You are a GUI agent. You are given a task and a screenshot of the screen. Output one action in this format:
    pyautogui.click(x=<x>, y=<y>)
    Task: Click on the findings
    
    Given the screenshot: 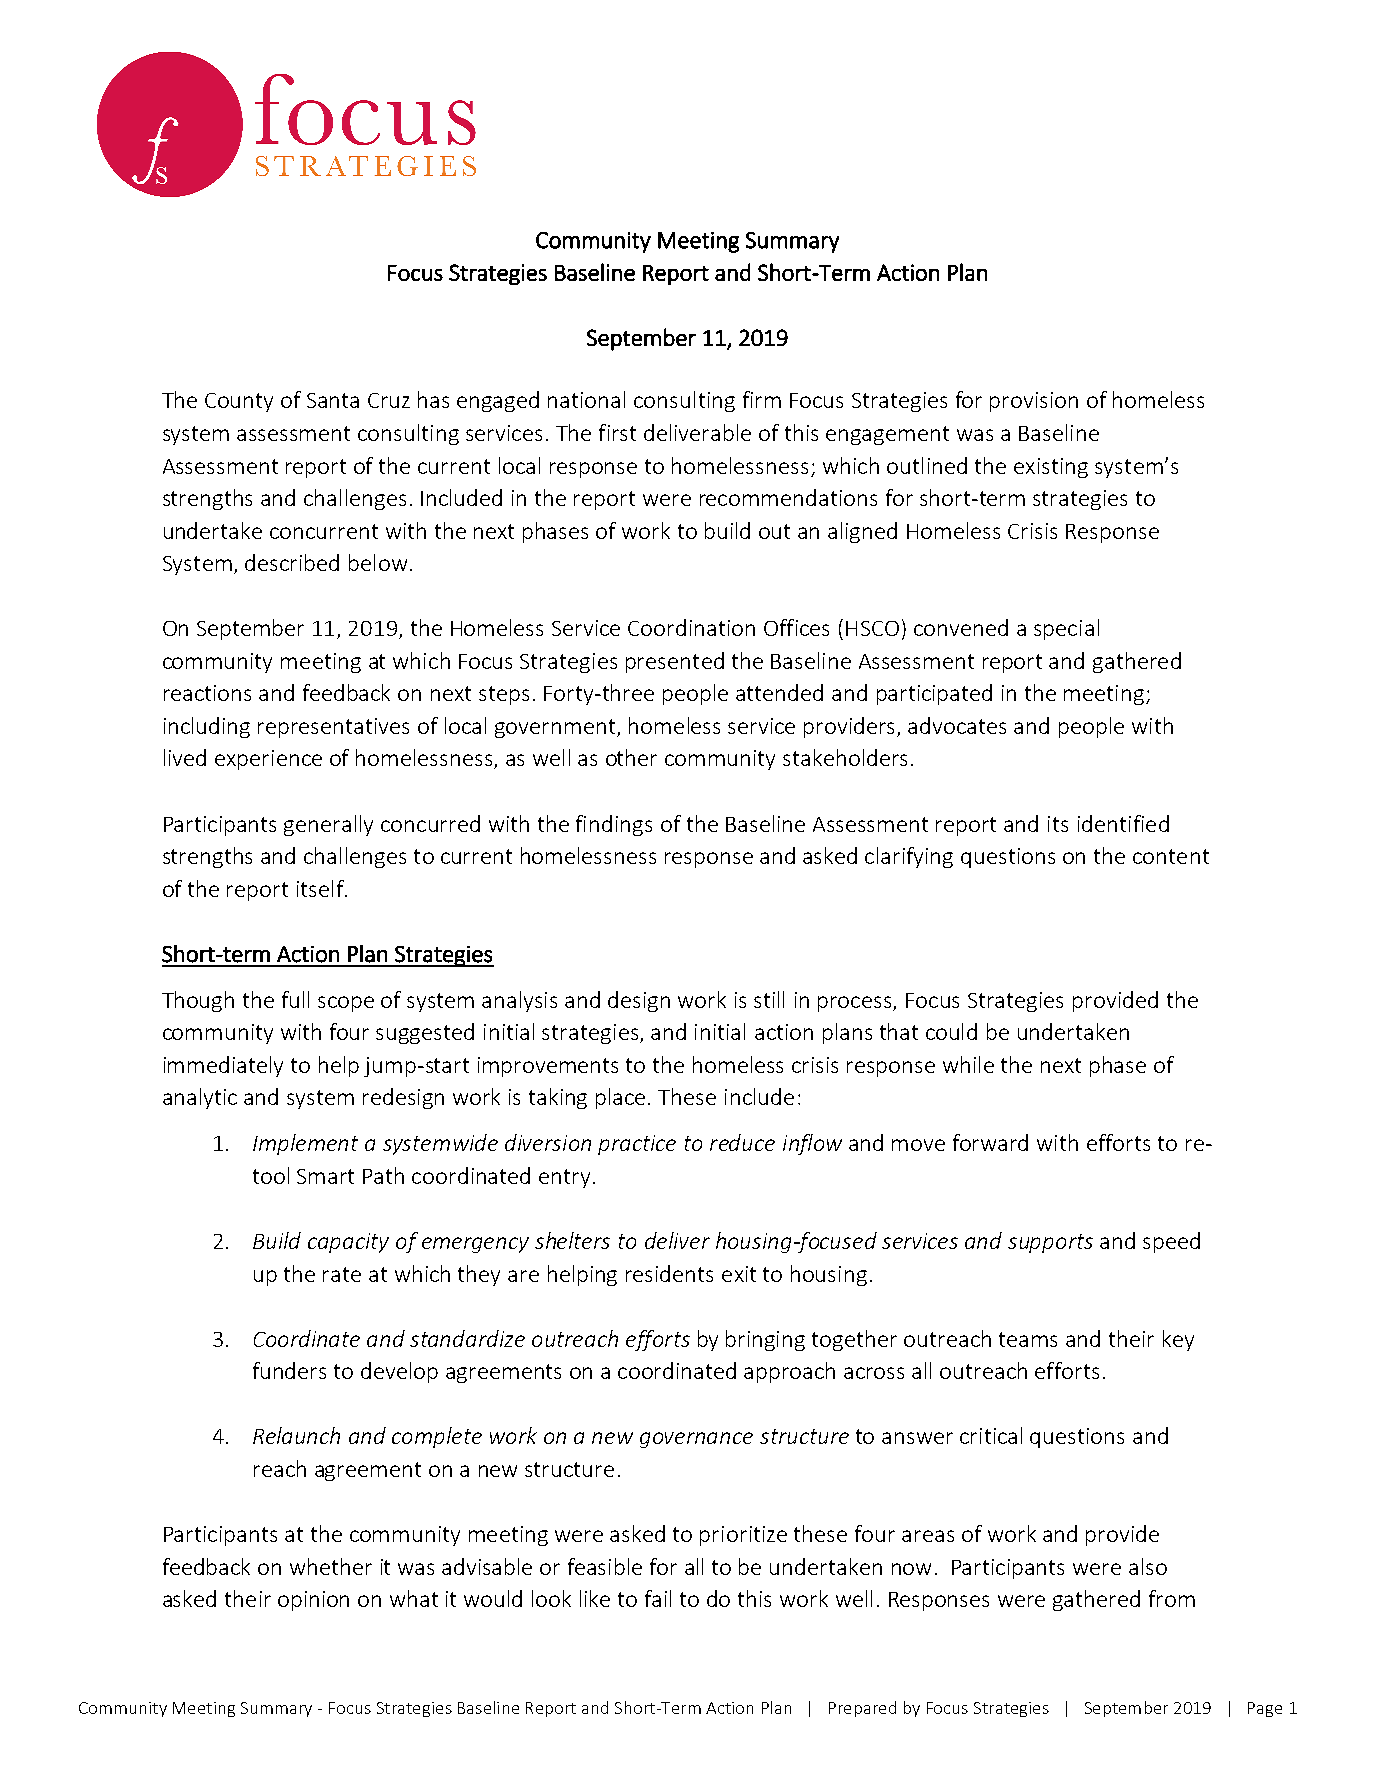 What is the action you would take?
    pyautogui.click(x=614, y=825)
